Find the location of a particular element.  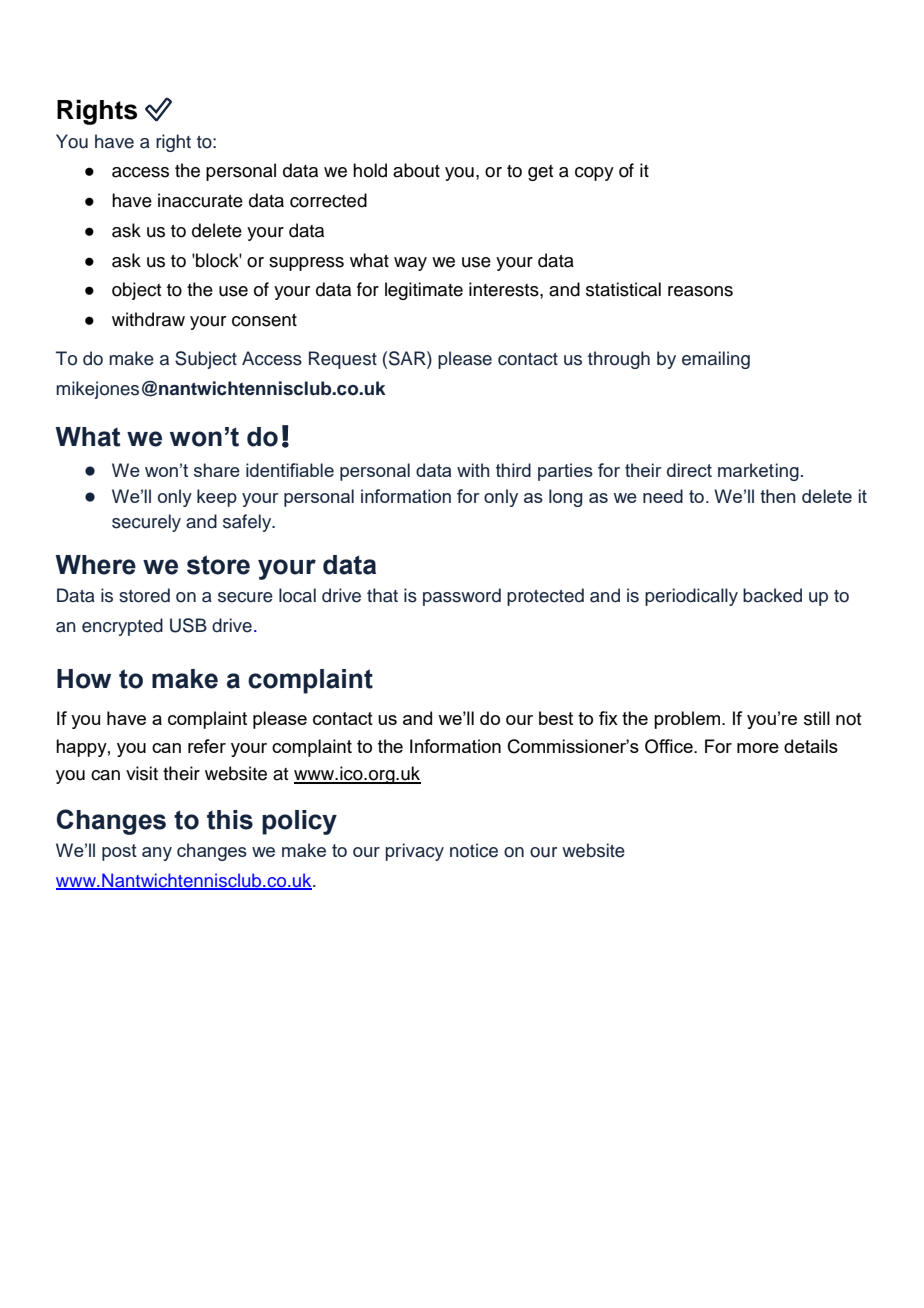

How is located at coordinates (84, 679).
